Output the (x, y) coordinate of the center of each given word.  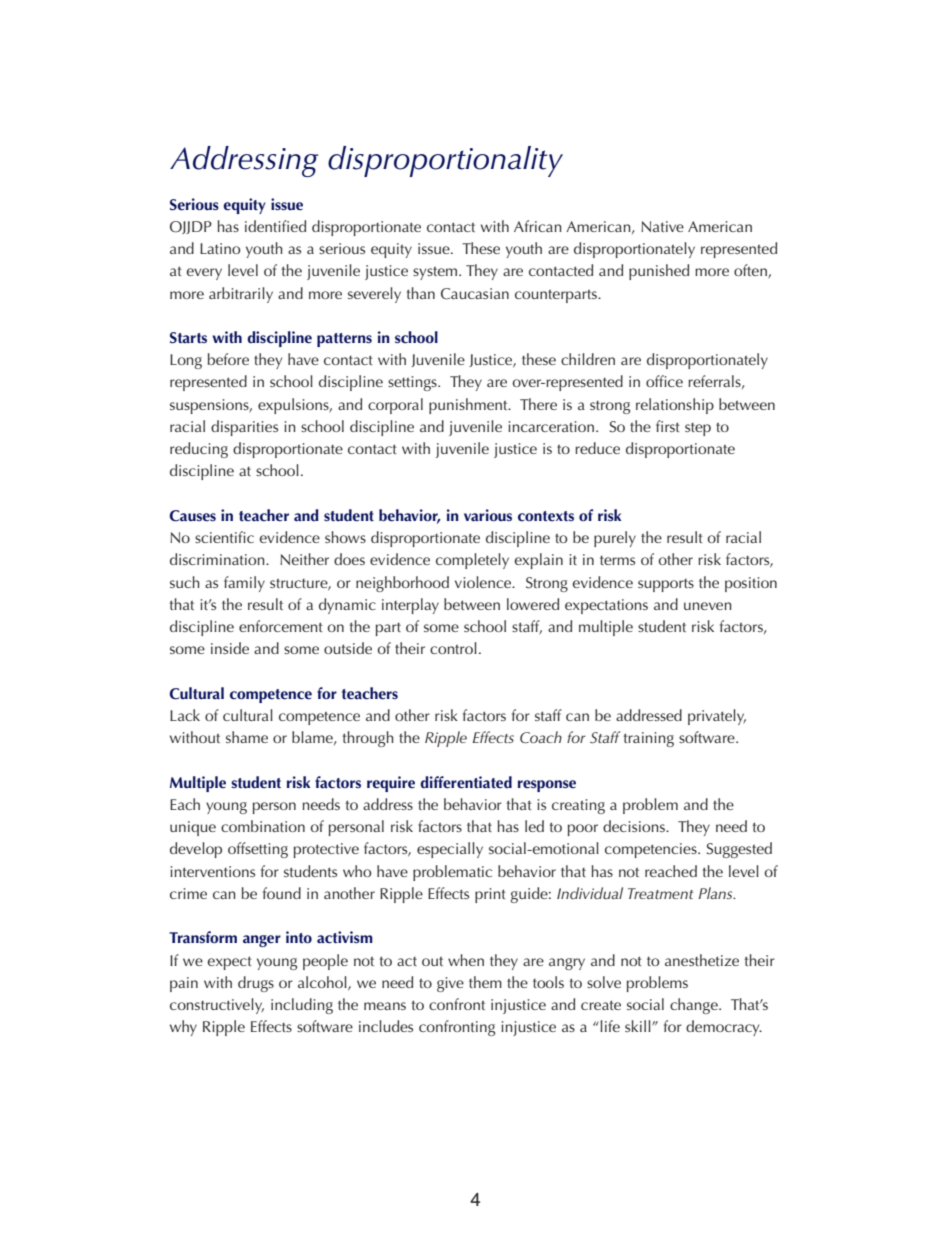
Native (662, 226)
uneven (708, 606)
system (436, 273)
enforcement (281, 626)
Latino (220, 248)
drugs (256, 984)
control (453, 648)
